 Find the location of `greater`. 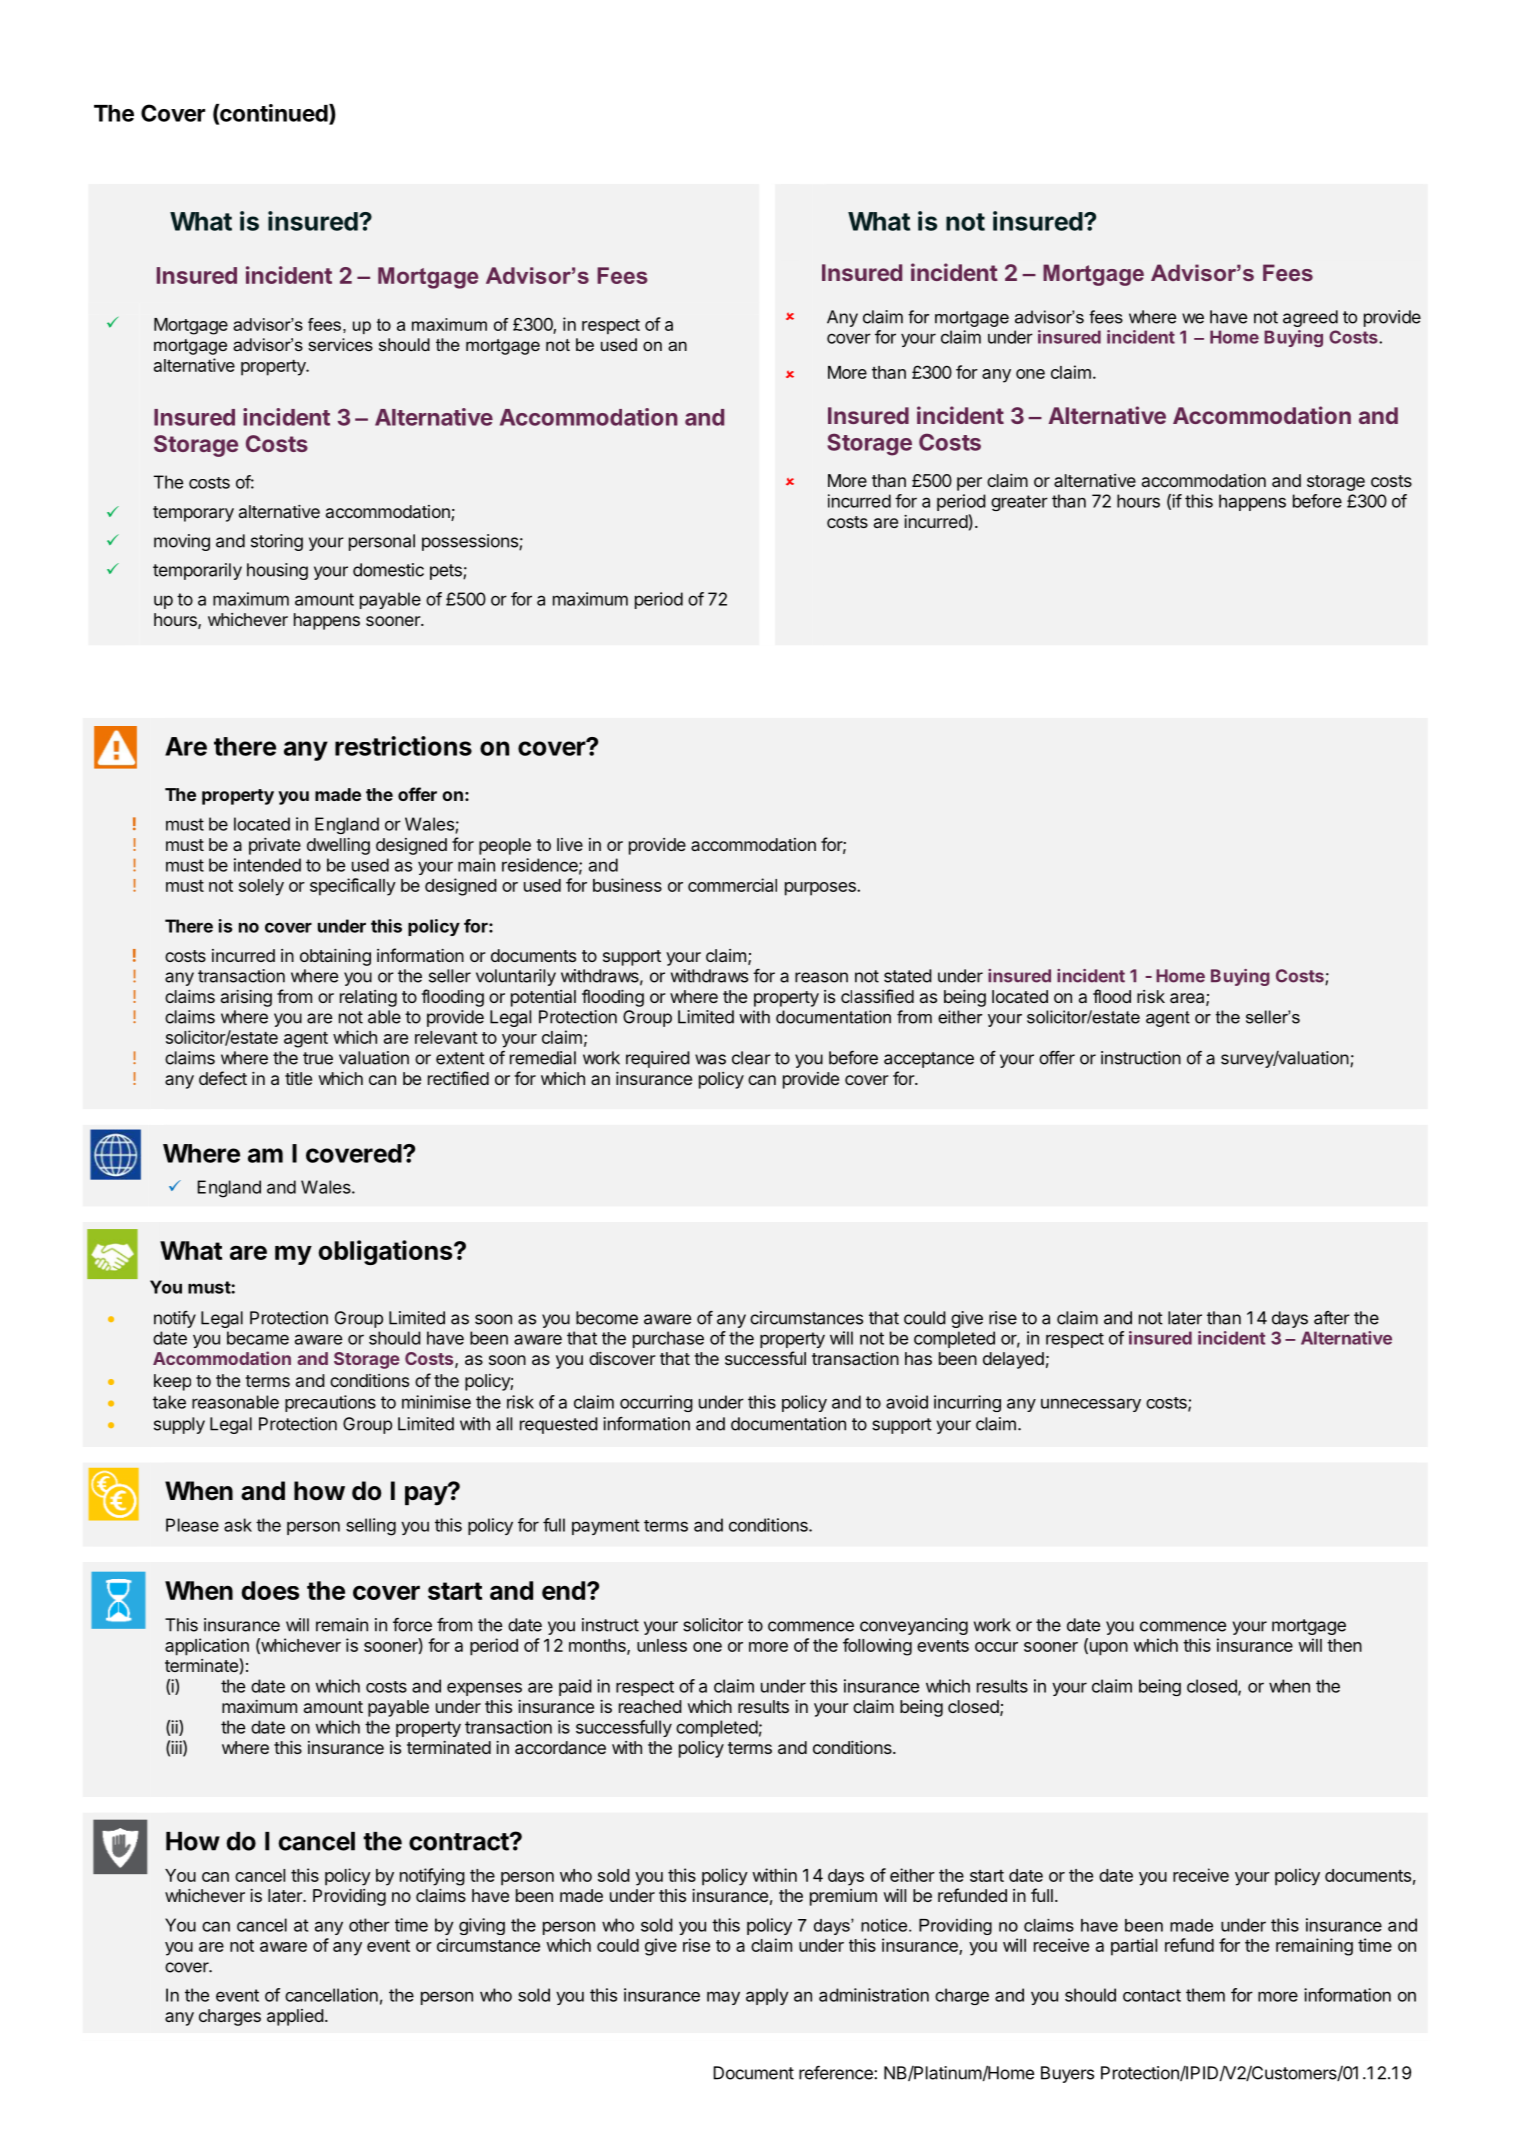

greater is located at coordinates (1019, 503).
